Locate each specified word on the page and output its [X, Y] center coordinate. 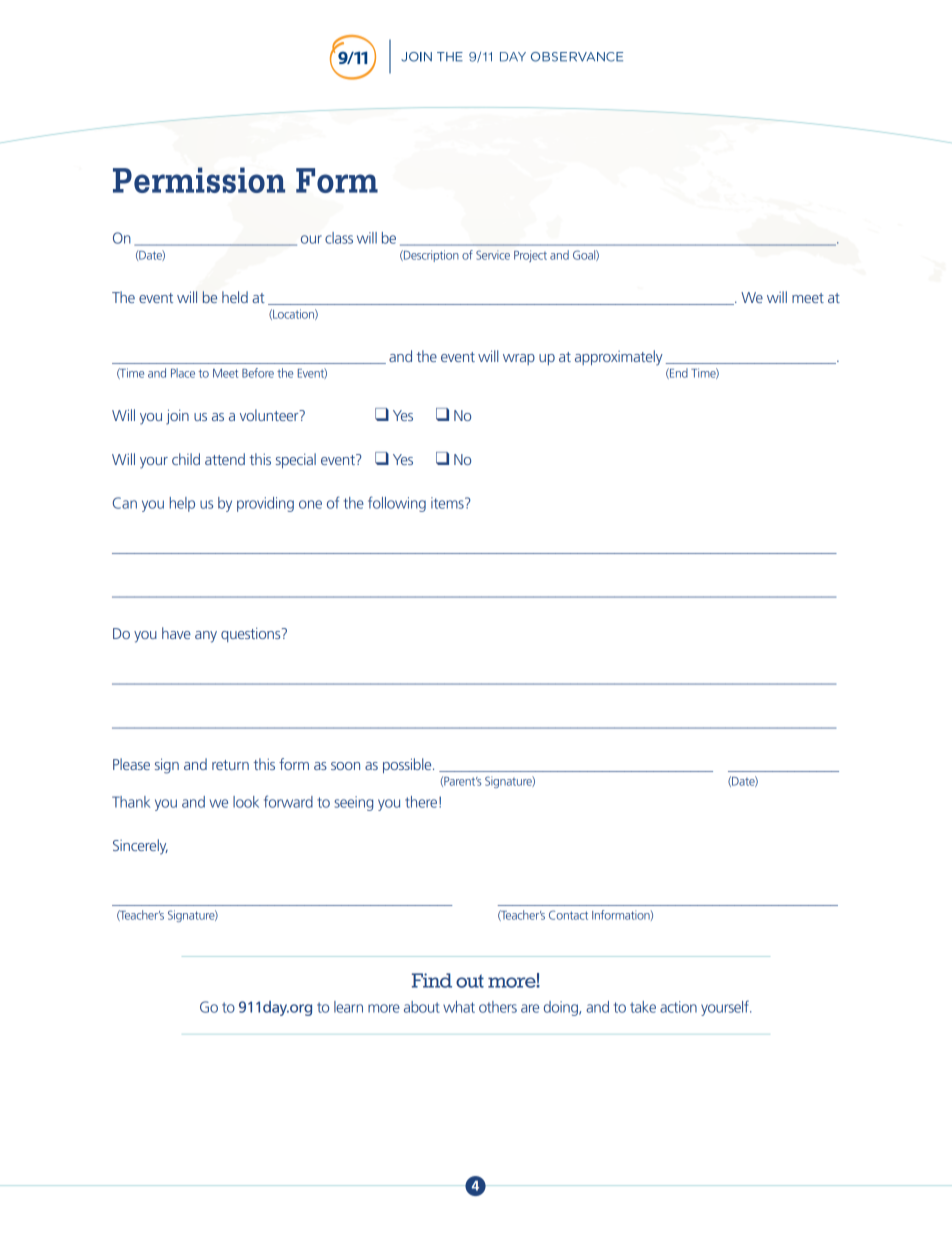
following [397, 504]
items [448, 503]
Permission [199, 180]
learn [348, 1007]
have [176, 633]
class [339, 238]
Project [530, 256]
